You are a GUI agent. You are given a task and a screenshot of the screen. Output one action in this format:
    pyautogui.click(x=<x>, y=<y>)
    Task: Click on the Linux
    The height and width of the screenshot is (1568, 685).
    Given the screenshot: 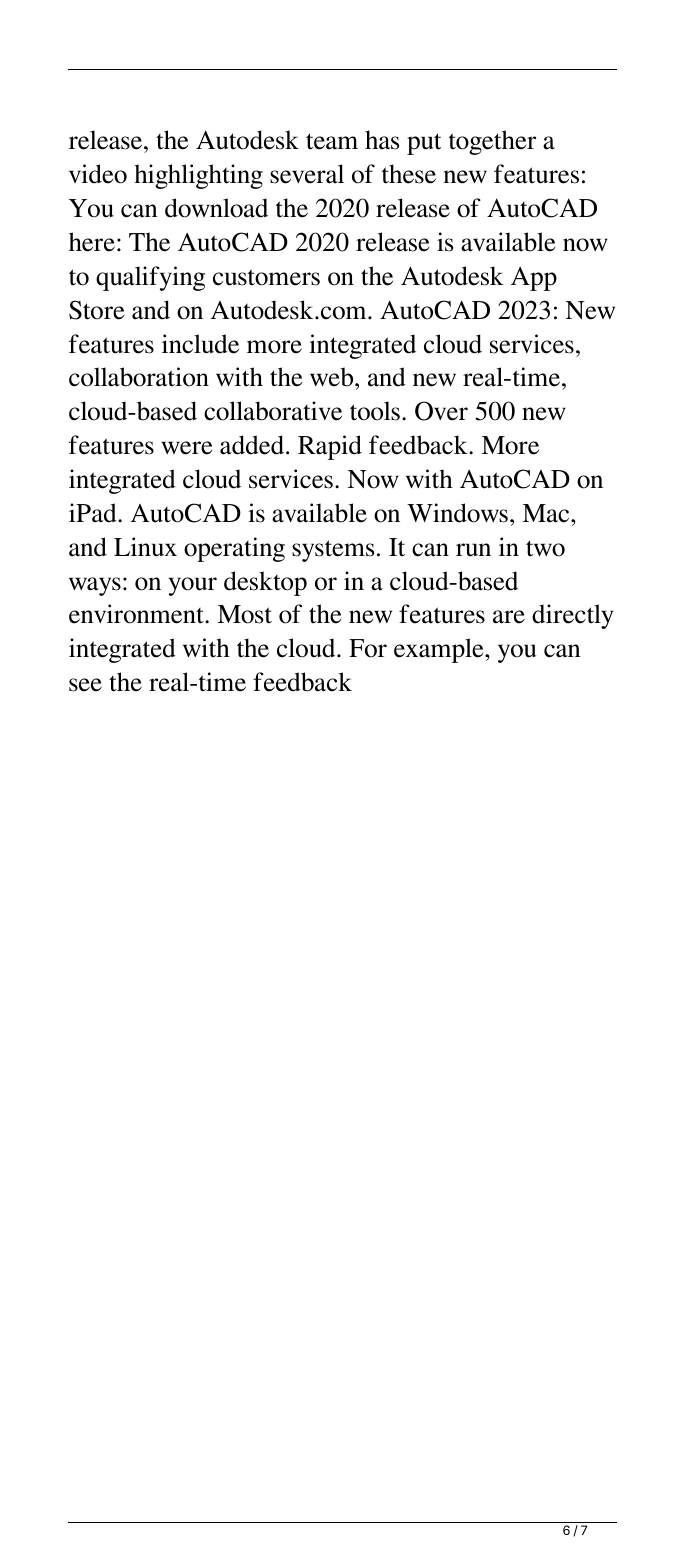 What is the action you would take?
    pyautogui.click(x=145, y=547)
